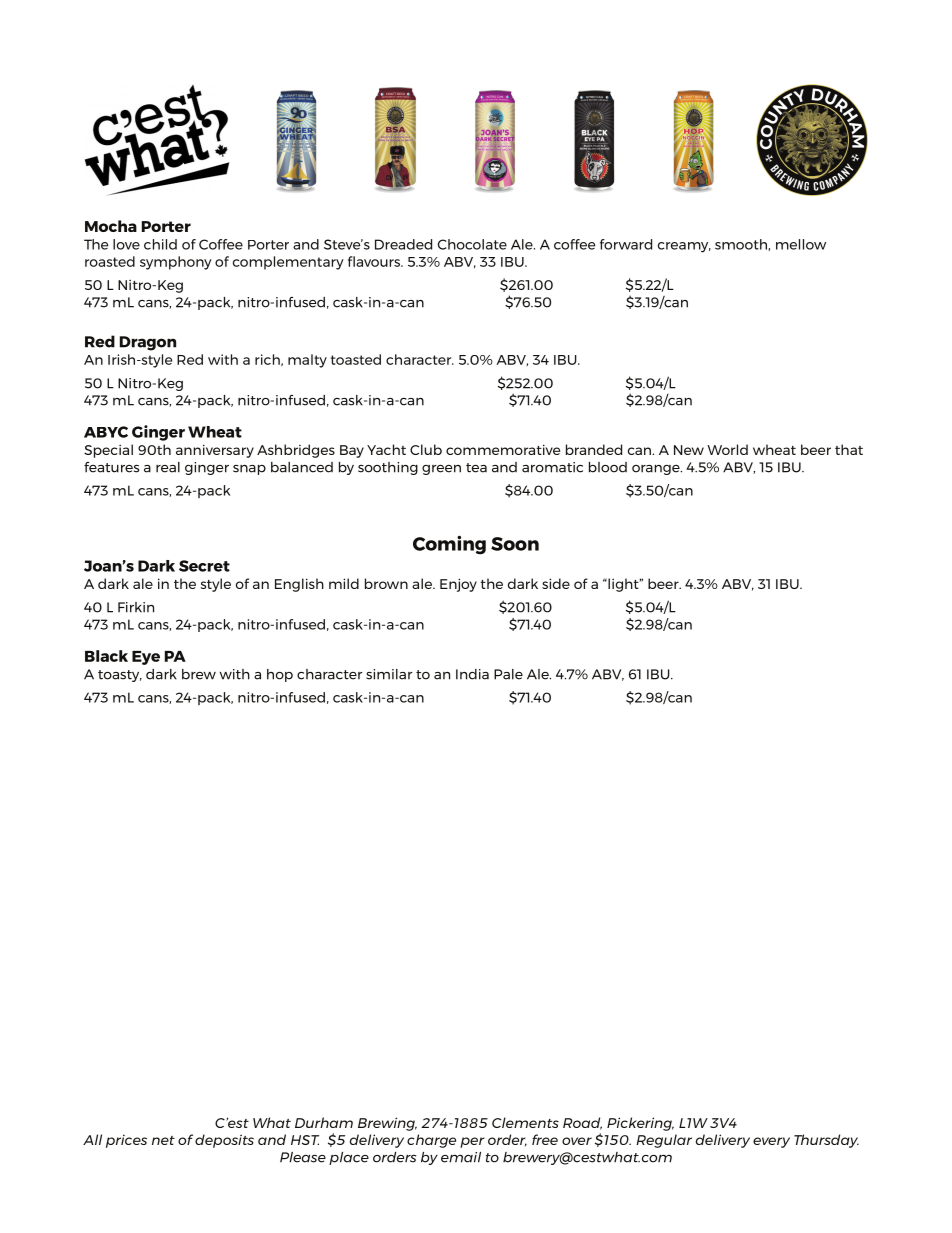  Describe the element at coordinates (204, 566) in the page. I see `Secret` at that location.
